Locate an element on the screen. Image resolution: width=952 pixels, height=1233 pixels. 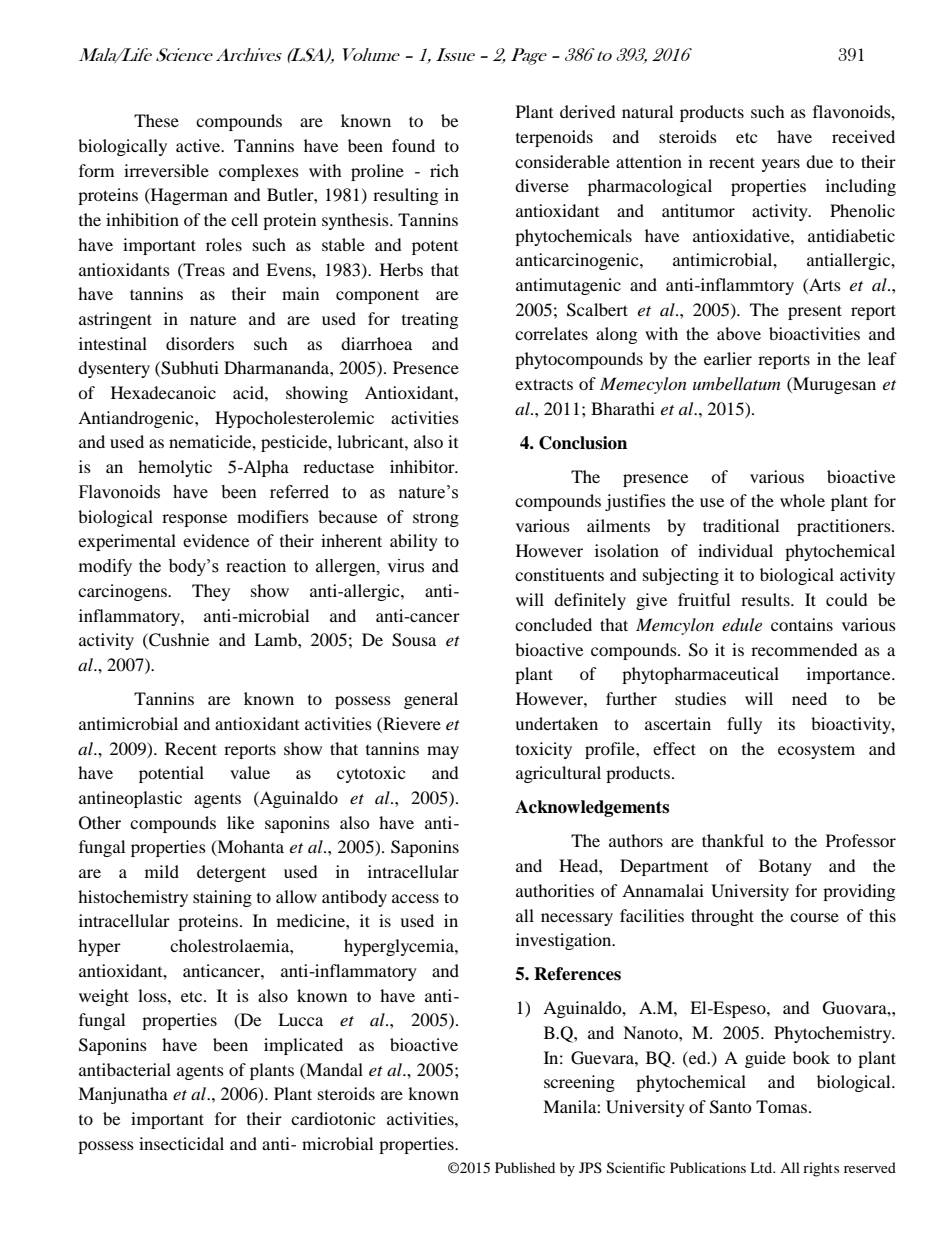
Subhuti is located at coordinates (190, 368).
